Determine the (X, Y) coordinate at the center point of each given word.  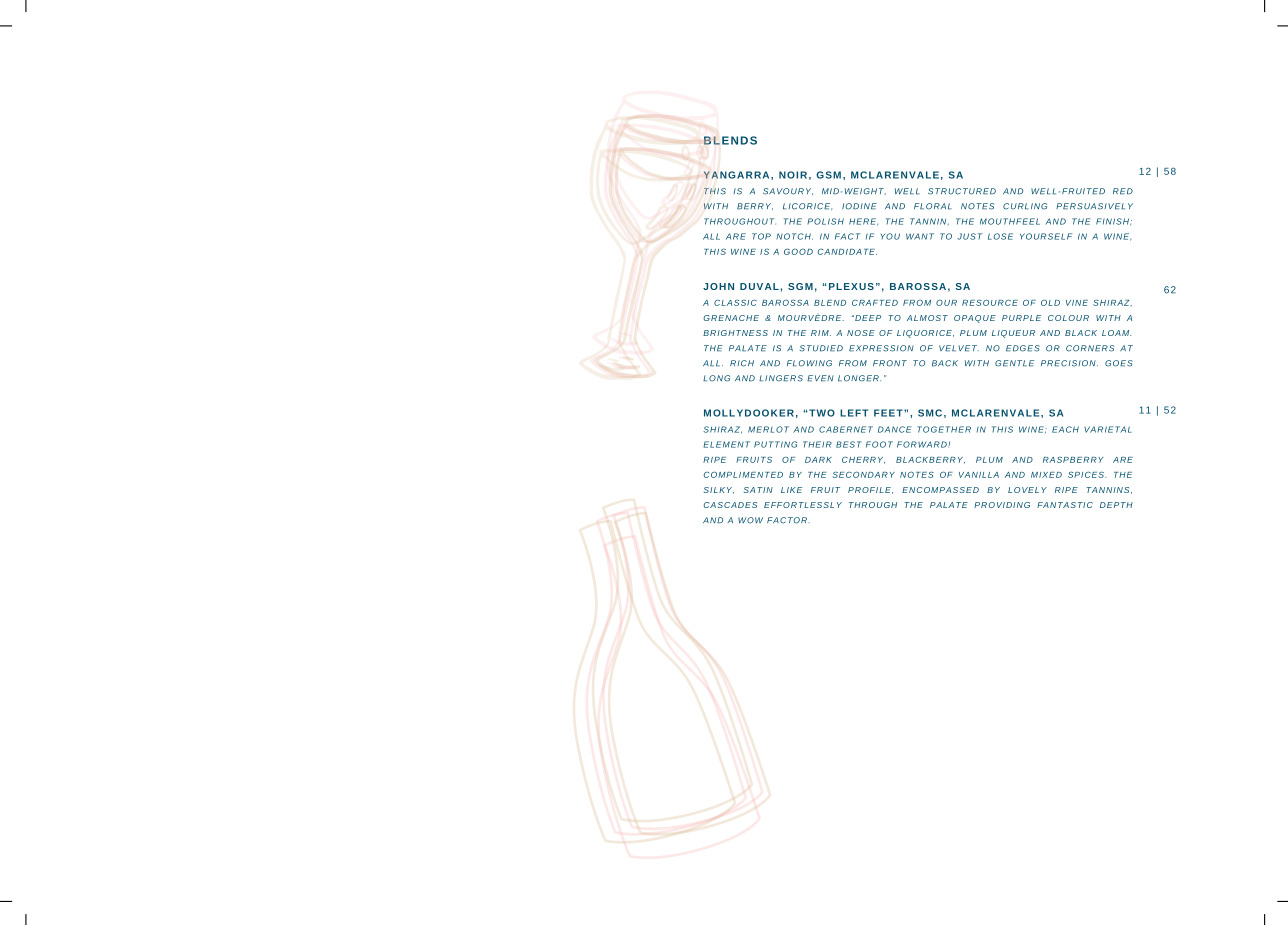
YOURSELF (1046, 236)
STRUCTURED (962, 191)
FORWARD (923, 444)
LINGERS (781, 378)
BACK (945, 363)
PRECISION (1069, 363)
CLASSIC (735, 303)
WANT (920, 236)
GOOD (798, 251)
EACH (1065, 429)
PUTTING (775, 444)
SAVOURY (788, 191)
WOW (750, 520)
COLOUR (1068, 318)
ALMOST (927, 318)
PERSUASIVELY (1094, 206)
